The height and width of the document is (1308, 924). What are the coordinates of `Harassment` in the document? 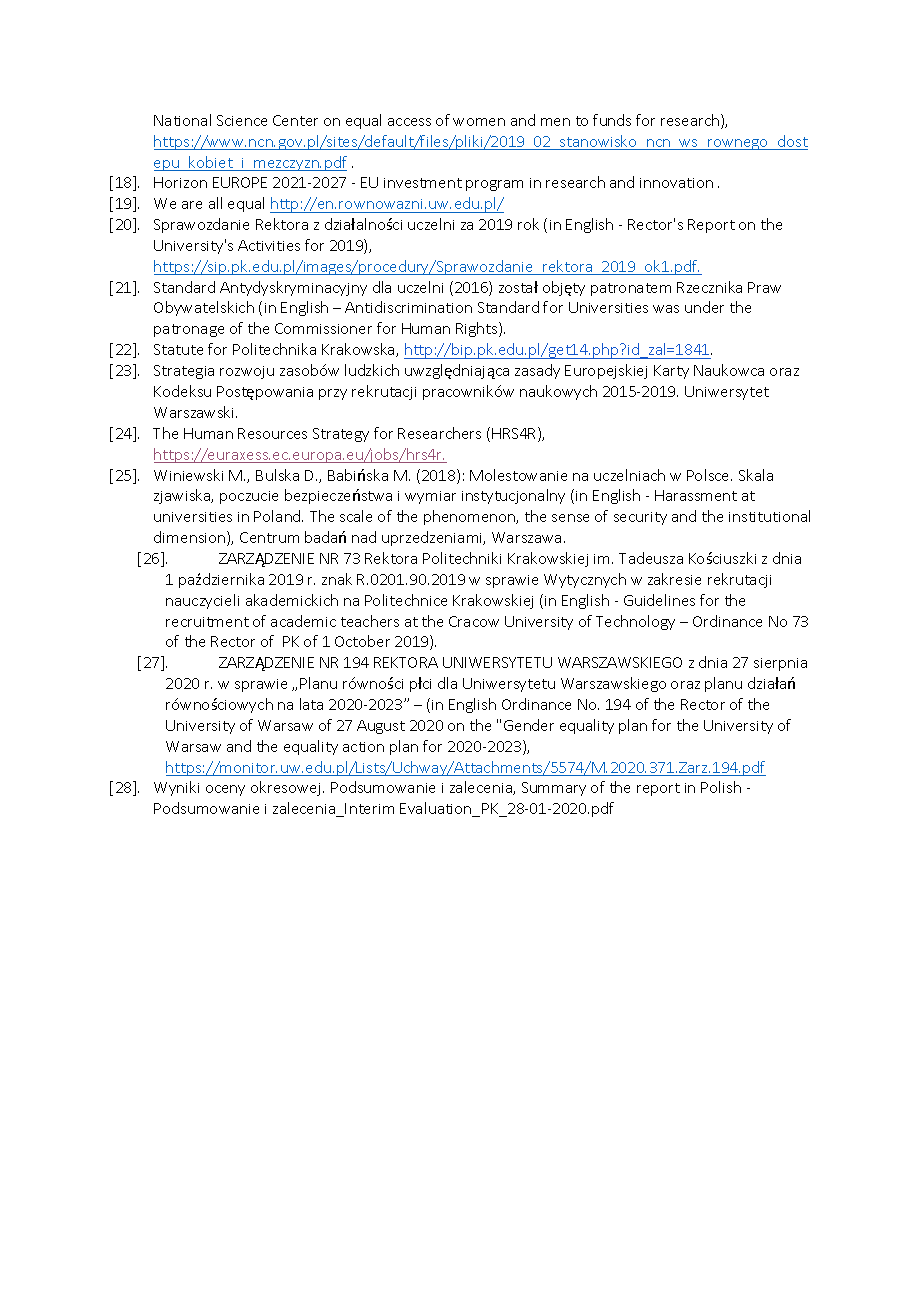 It's located at (696, 495).
